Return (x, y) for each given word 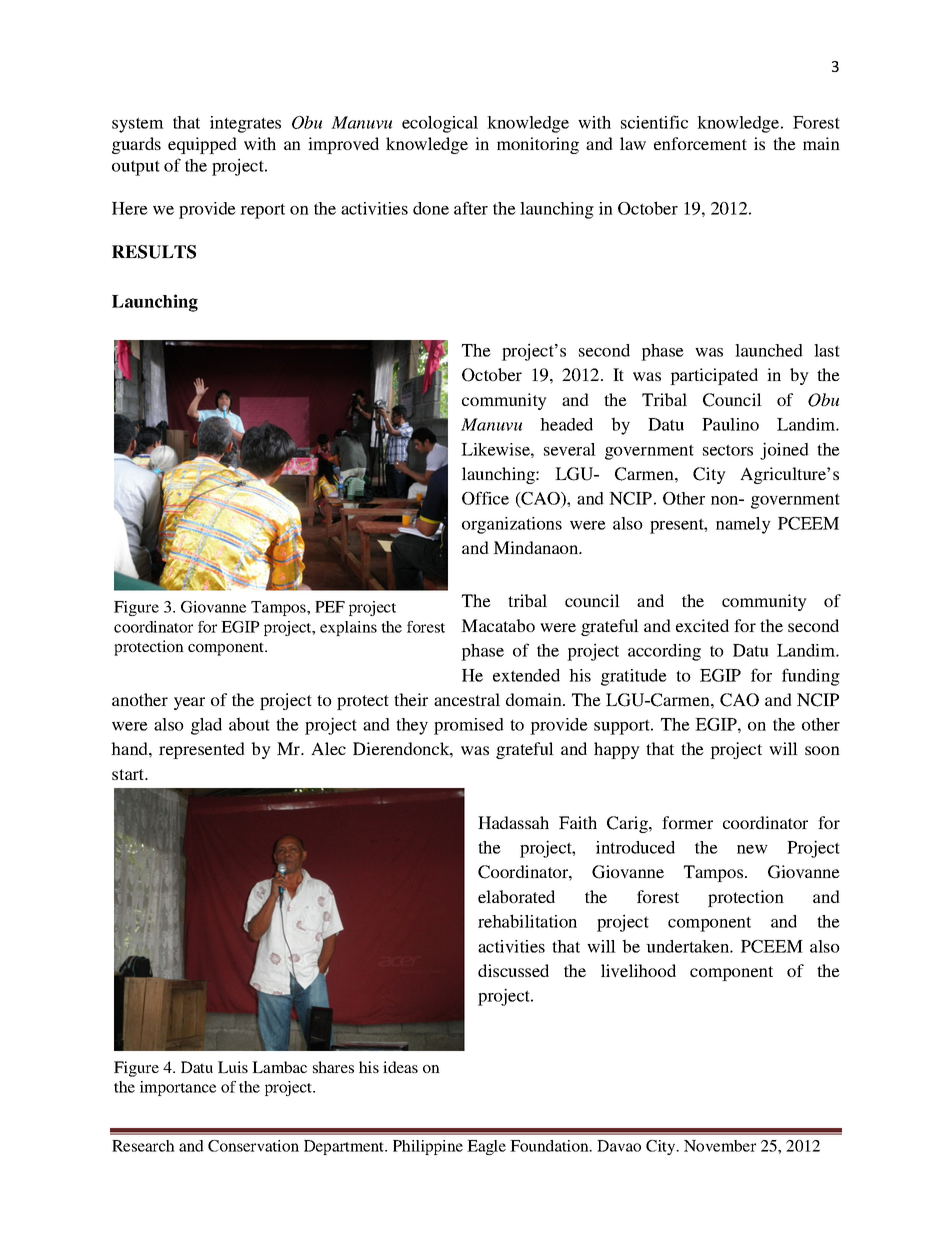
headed (566, 424)
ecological (440, 124)
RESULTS (154, 252)
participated (714, 376)
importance (178, 1088)
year (189, 703)
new (752, 849)
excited (702, 625)
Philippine (428, 1147)
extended (526, 675)
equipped (202, 145)
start (129, 774)
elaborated (516, 896)
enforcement (700, 143)
